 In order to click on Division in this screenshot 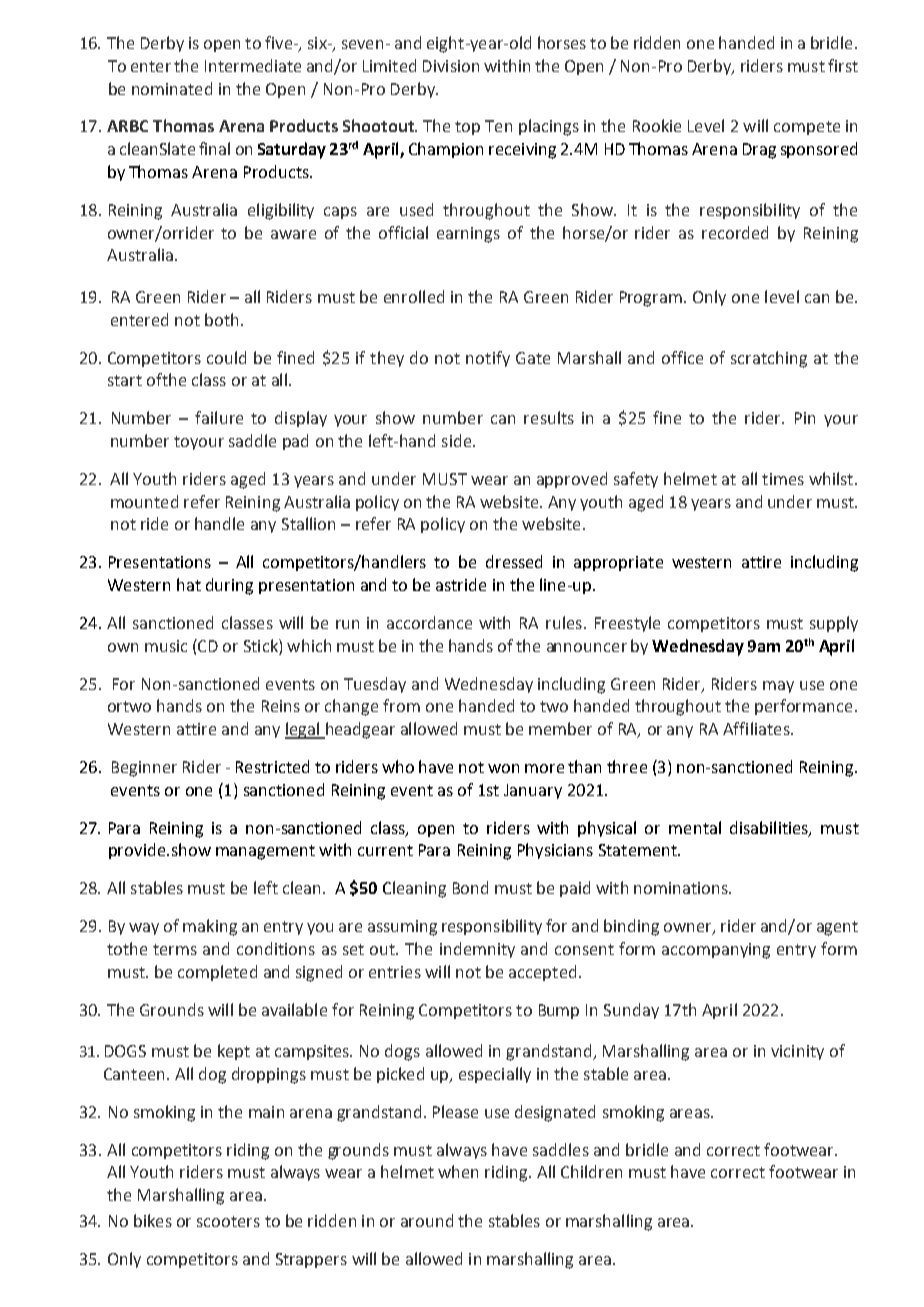, I will do `click(451, 66)`.
